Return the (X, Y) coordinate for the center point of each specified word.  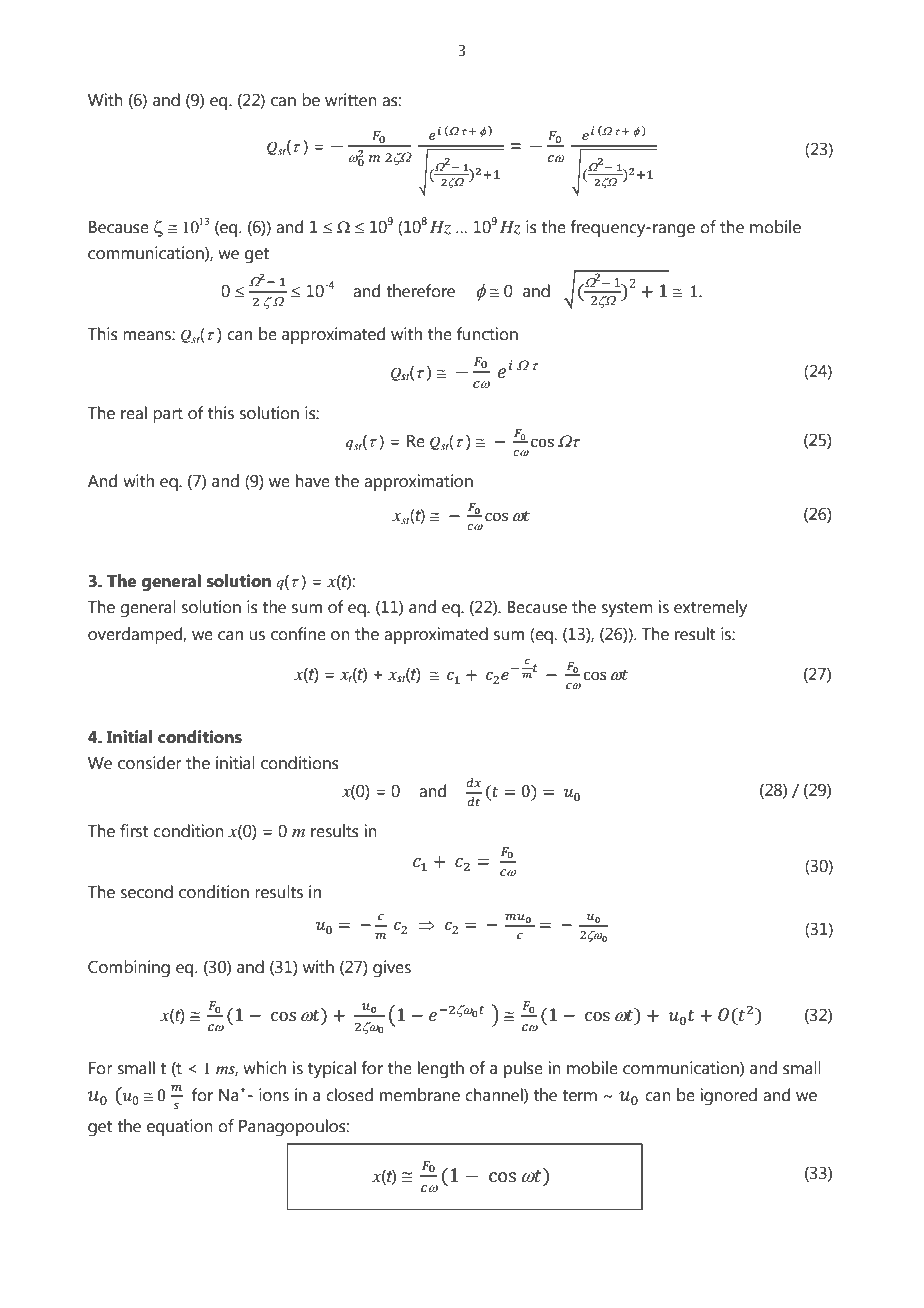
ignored (728, 1097)
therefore (420, 291)
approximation (418, 482)
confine (298, 634)
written (351, 100)
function (487, 334)
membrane (420, 1095)
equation (180, 1127)
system (627, 610)
